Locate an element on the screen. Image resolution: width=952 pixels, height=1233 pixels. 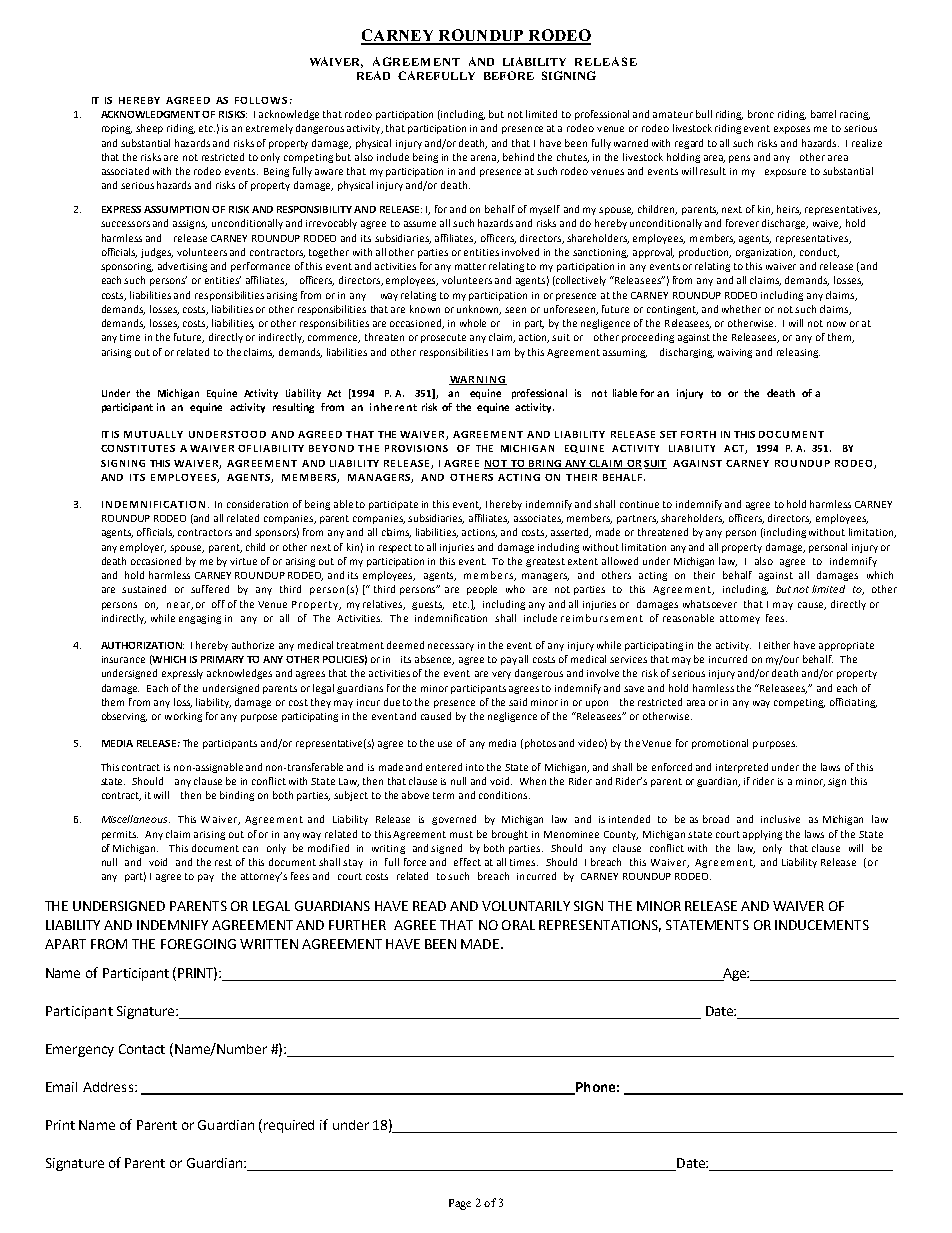
Page is located at coordinates (460, 1204).
